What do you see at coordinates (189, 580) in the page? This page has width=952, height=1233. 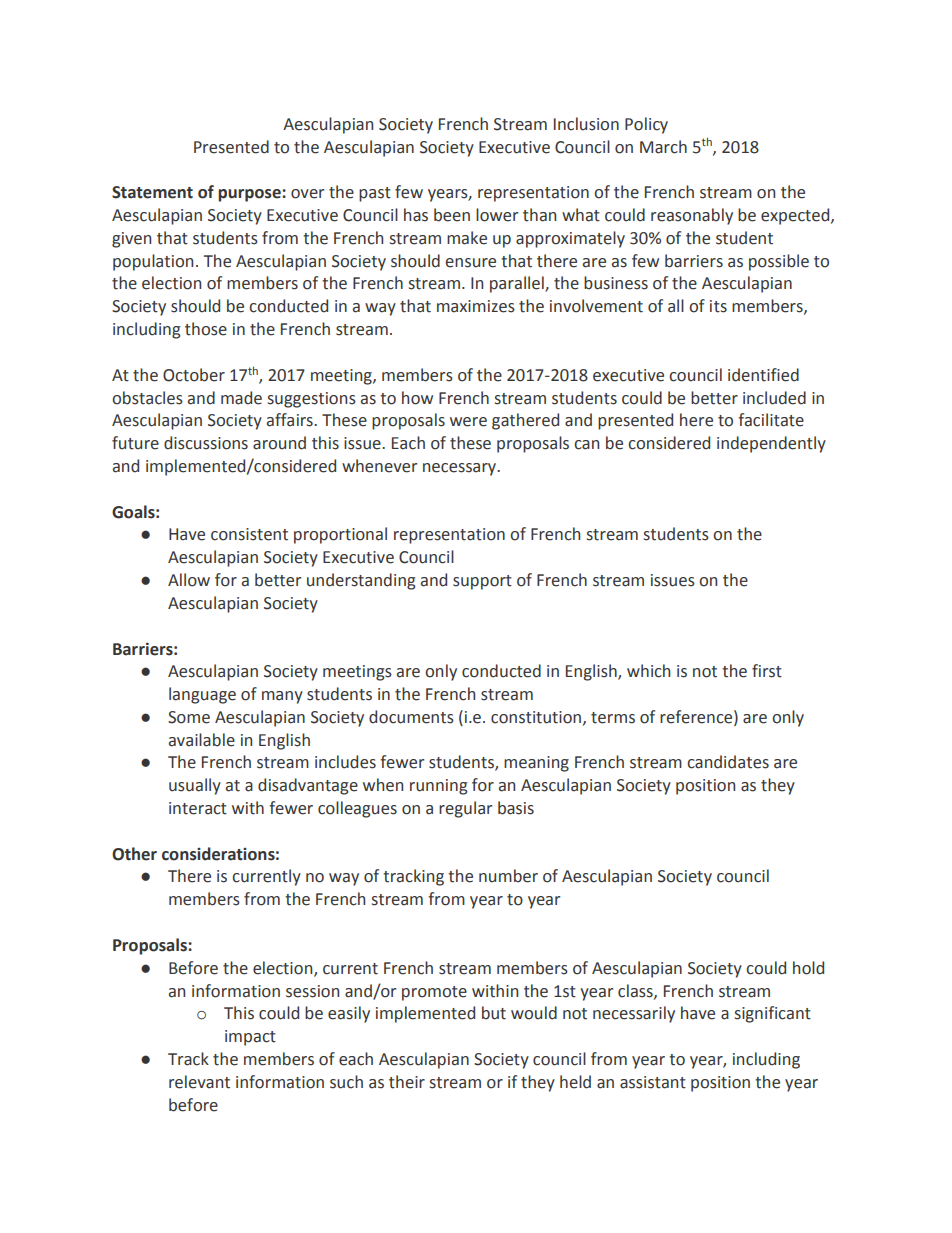 I see `Allow` at bounding box center [189, 580].
